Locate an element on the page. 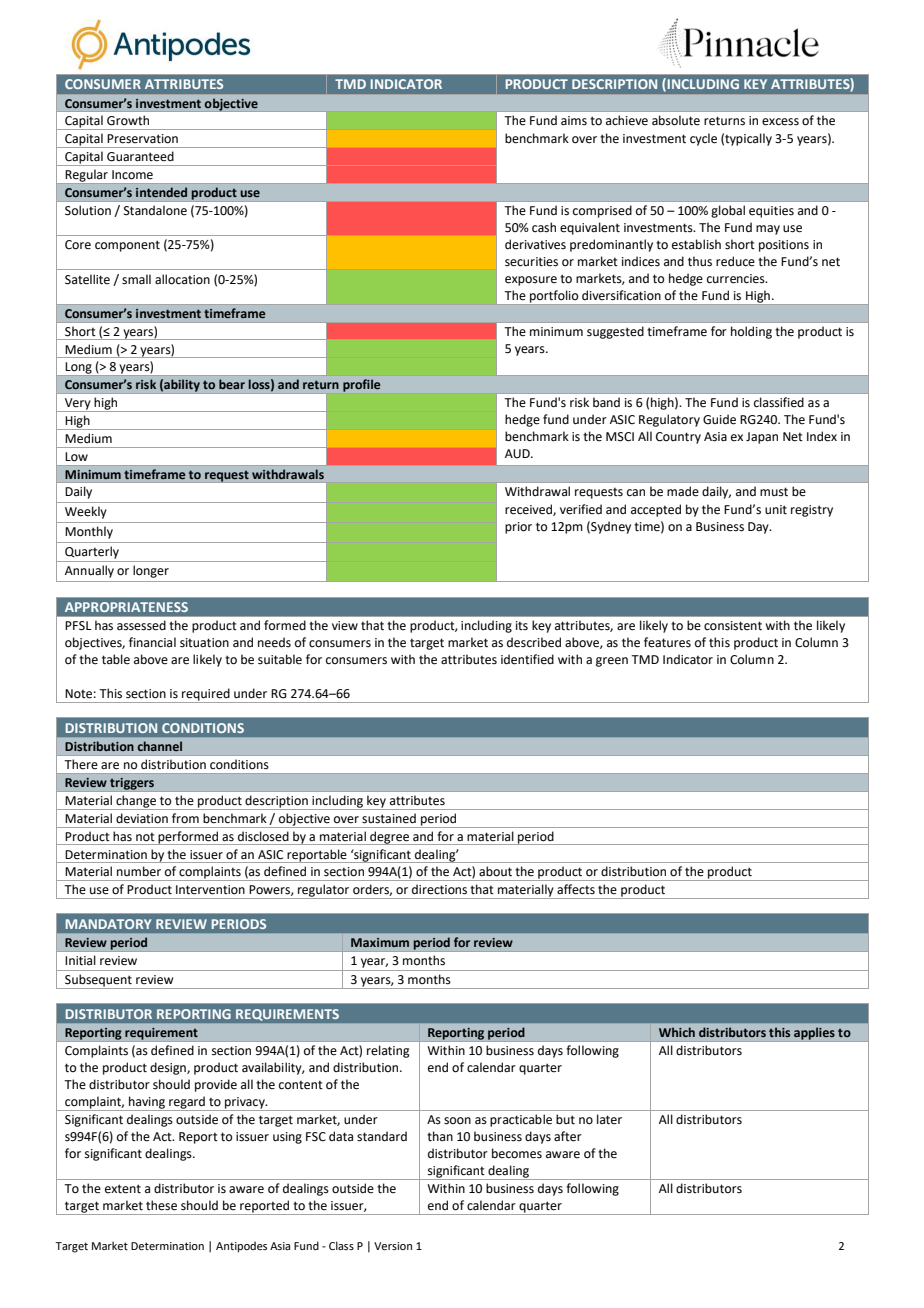  these is located at coordinates (161, 1205).
